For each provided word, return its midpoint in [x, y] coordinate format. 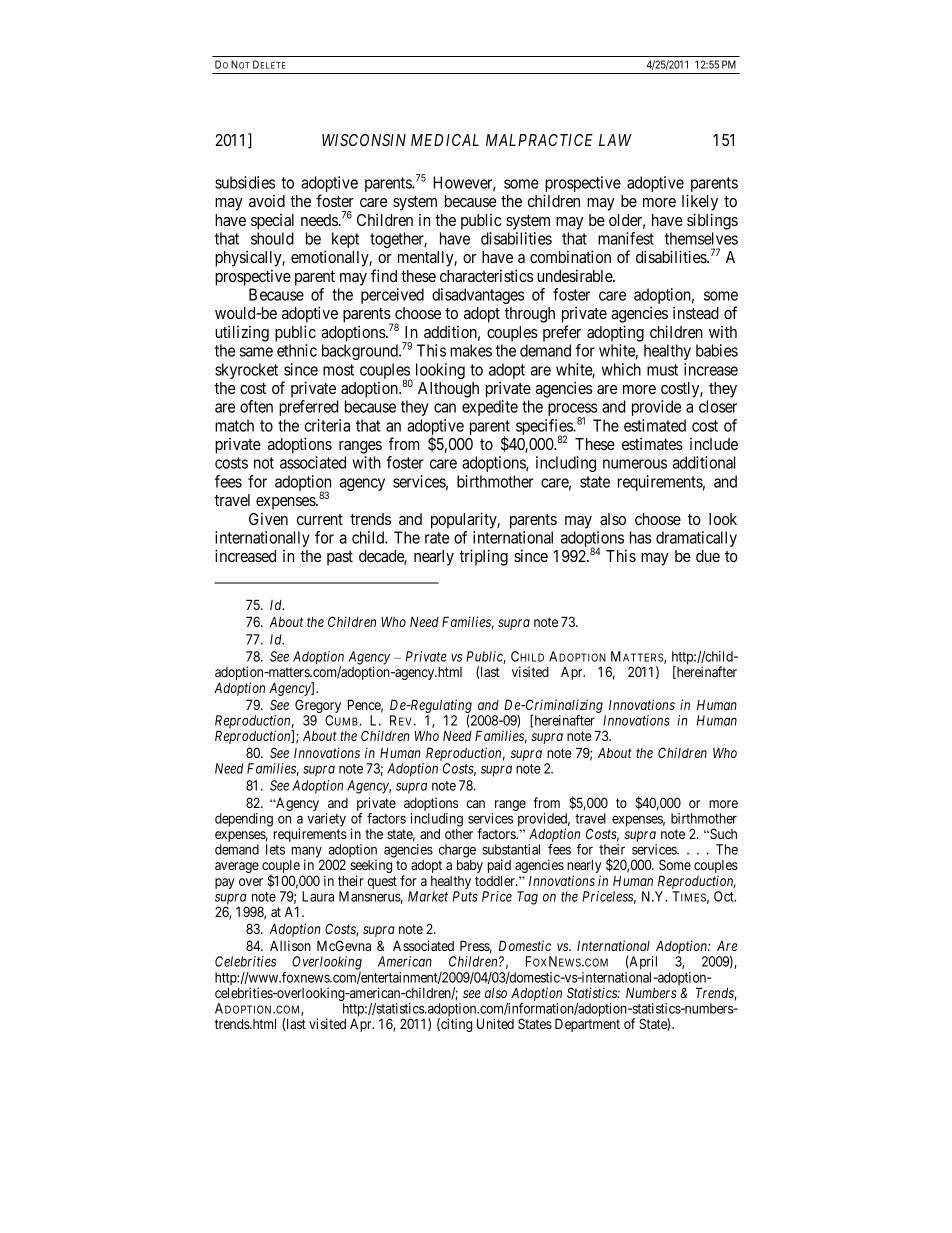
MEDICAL [445, 140]
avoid [267, 200]
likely [700, 202]
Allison [290, 945]
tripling [483, 557]
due [708, 556]
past [340, 558]
